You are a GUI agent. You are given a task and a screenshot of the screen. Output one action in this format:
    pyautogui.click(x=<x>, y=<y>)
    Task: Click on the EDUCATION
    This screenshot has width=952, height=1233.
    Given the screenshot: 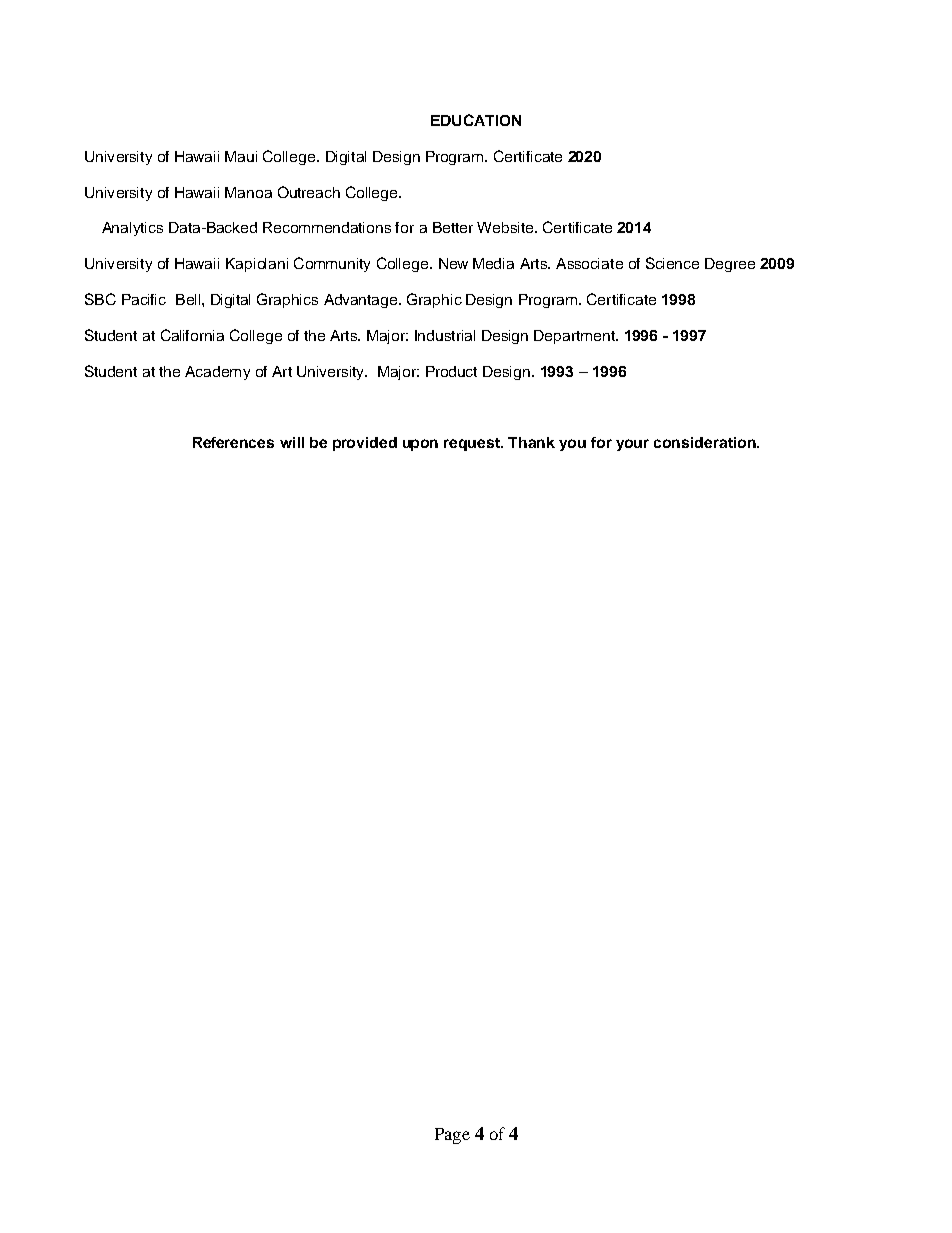 What is the action you would take?
    pyautogui.click(x=476, y=120)
